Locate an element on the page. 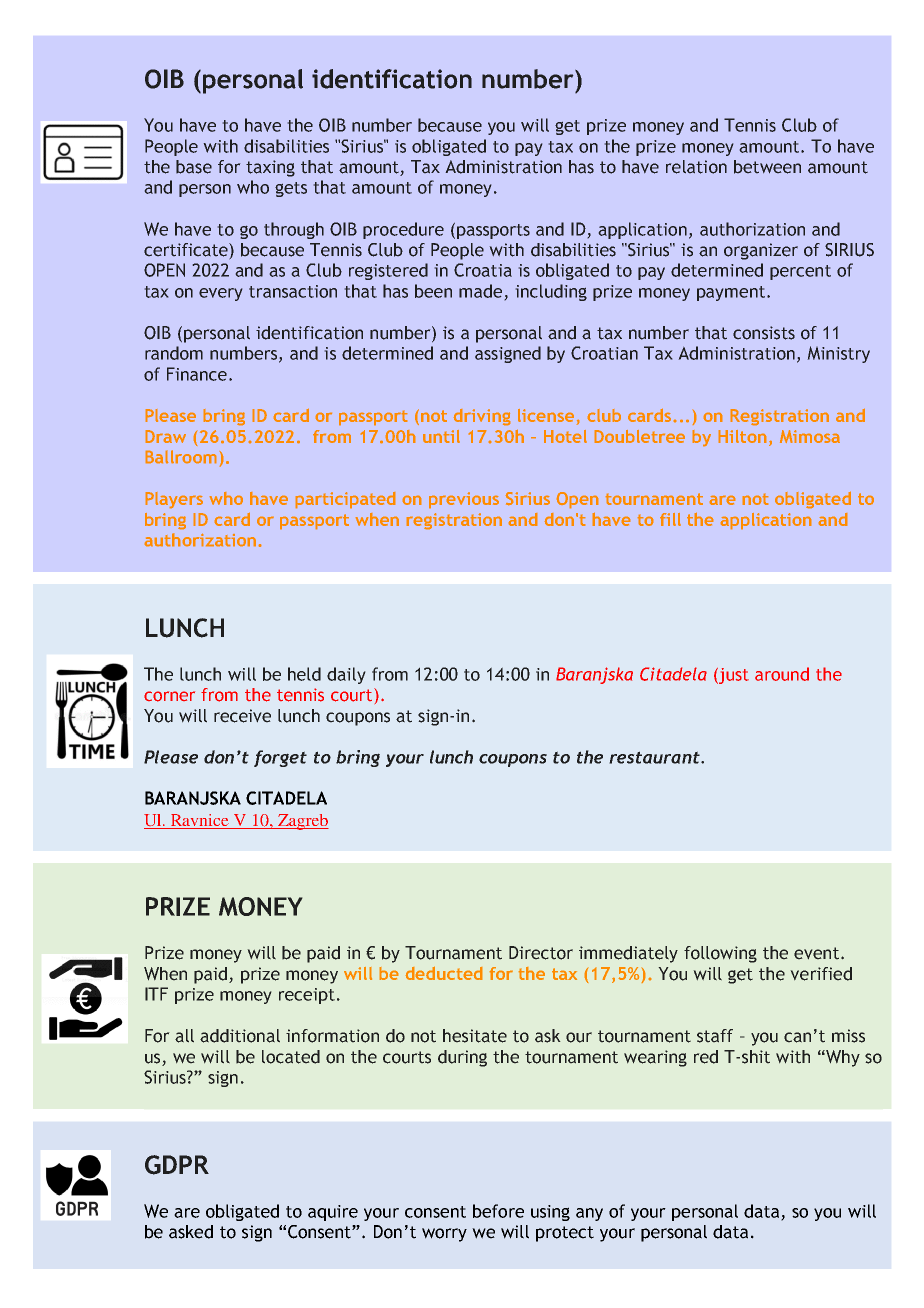  previous is located at coordinates (464, 500).
